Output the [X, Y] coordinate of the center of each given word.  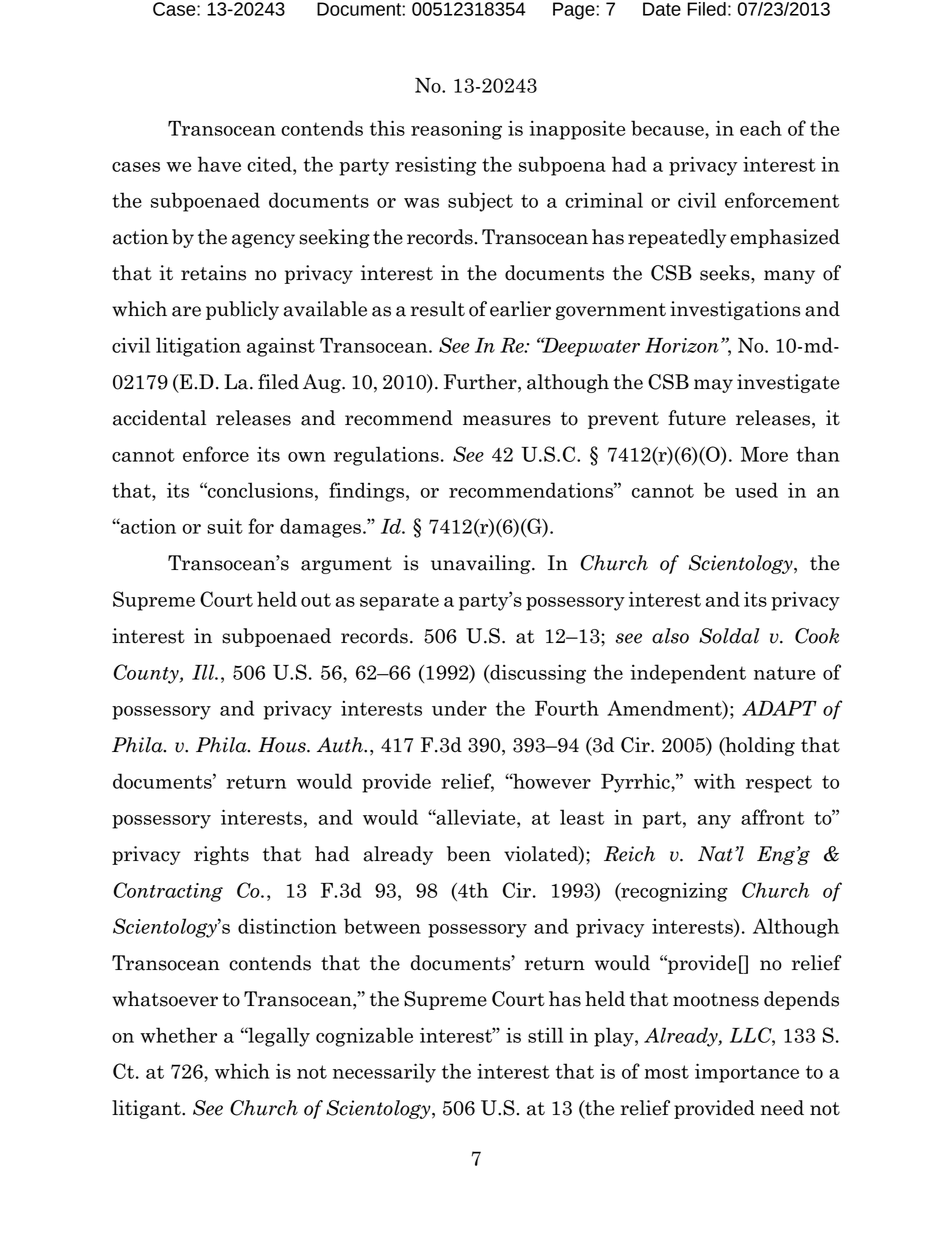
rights [221, 855]
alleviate [476, 817]
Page [575, 11]
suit [225, 526]
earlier [520, 309]
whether [178, 1035]
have [219, 164]
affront [772, 817]
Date [662, 9]
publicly [242, 310]
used [756, 490]
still [545, 1035]
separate [399, 602]
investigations [735, 310]
